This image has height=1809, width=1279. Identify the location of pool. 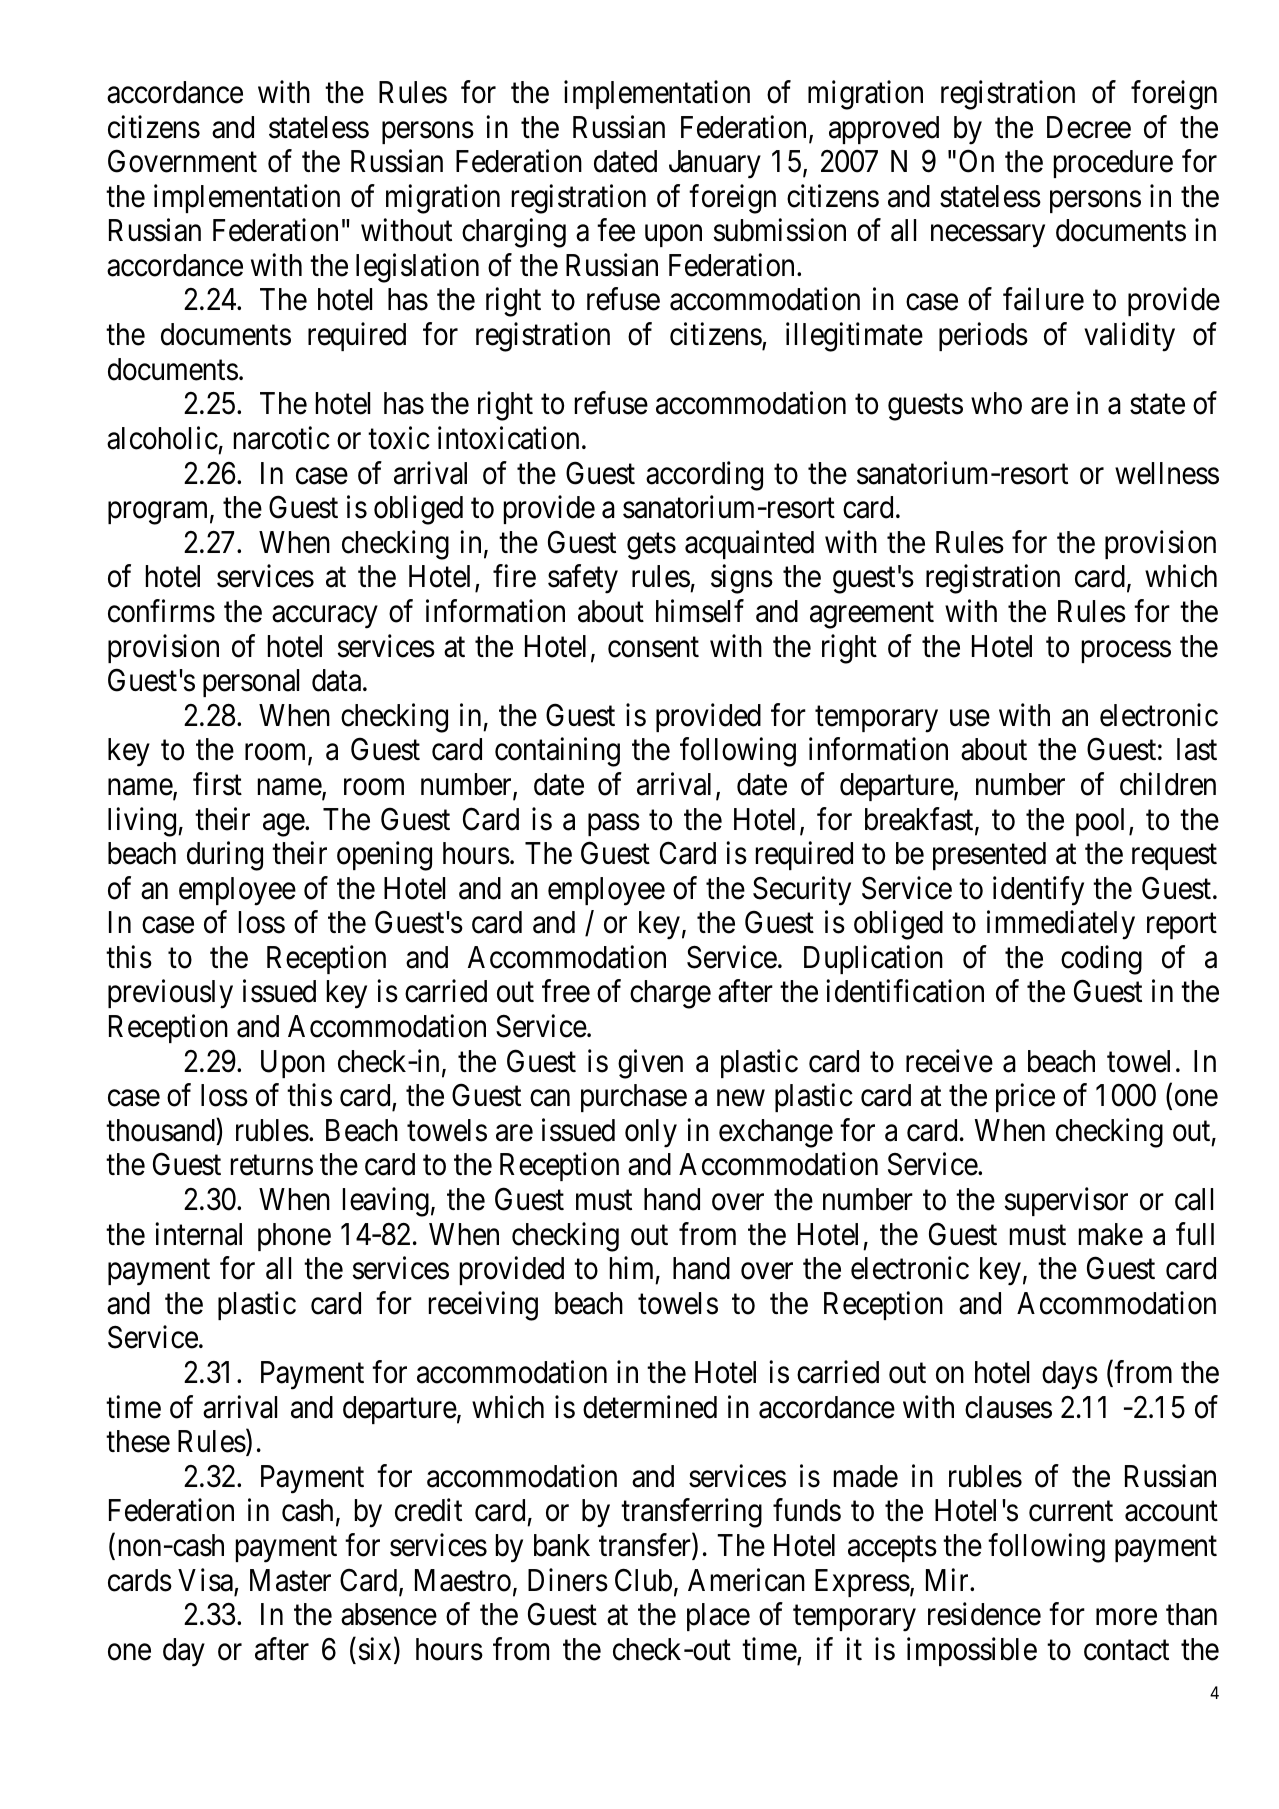
(1103, 822).
